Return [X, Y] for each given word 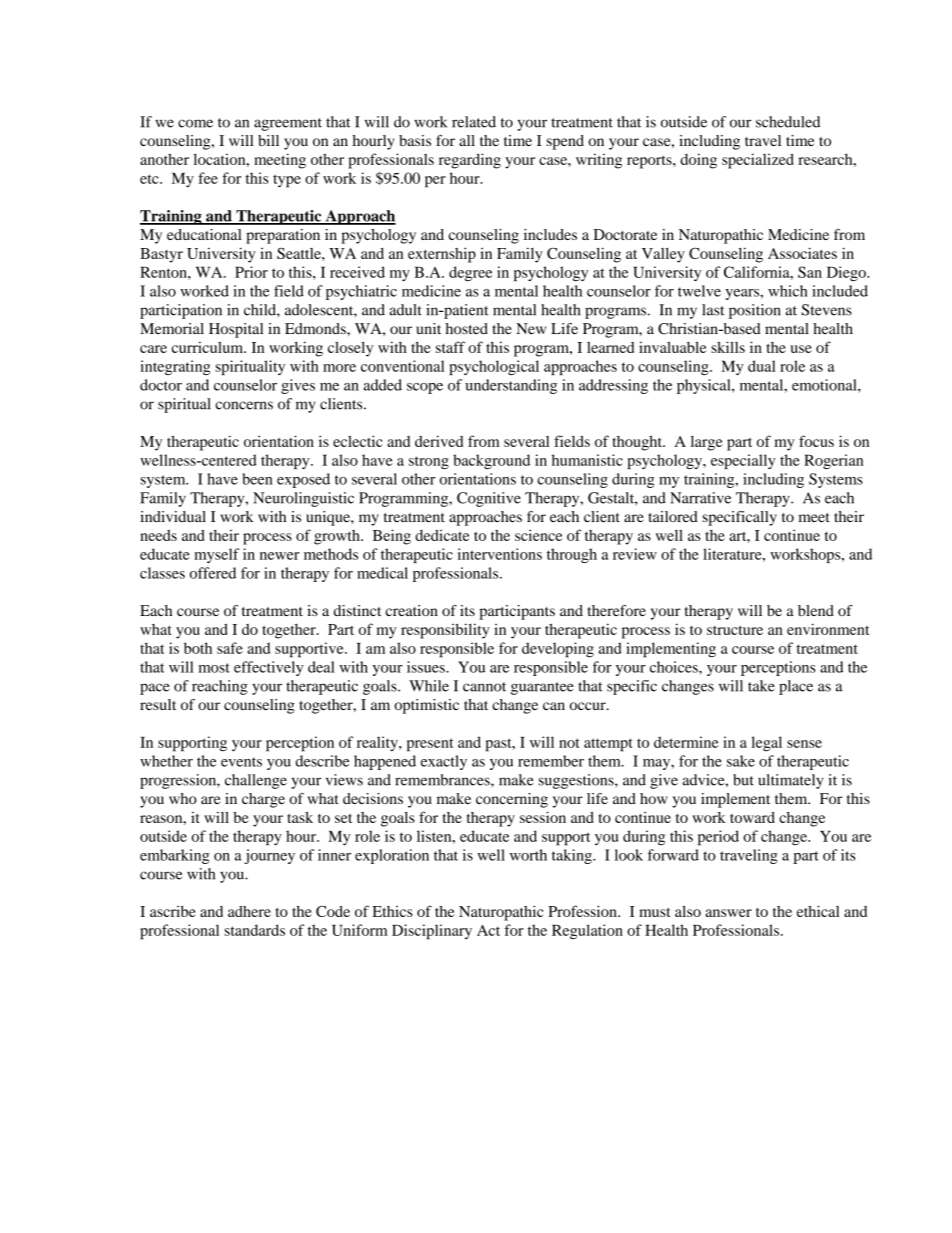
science [538, 535]
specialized [758, 161]
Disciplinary [432, 932]
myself [216, 555]
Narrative [700, 498]
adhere [249, 911]
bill [268, 140]
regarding [470, 161]
